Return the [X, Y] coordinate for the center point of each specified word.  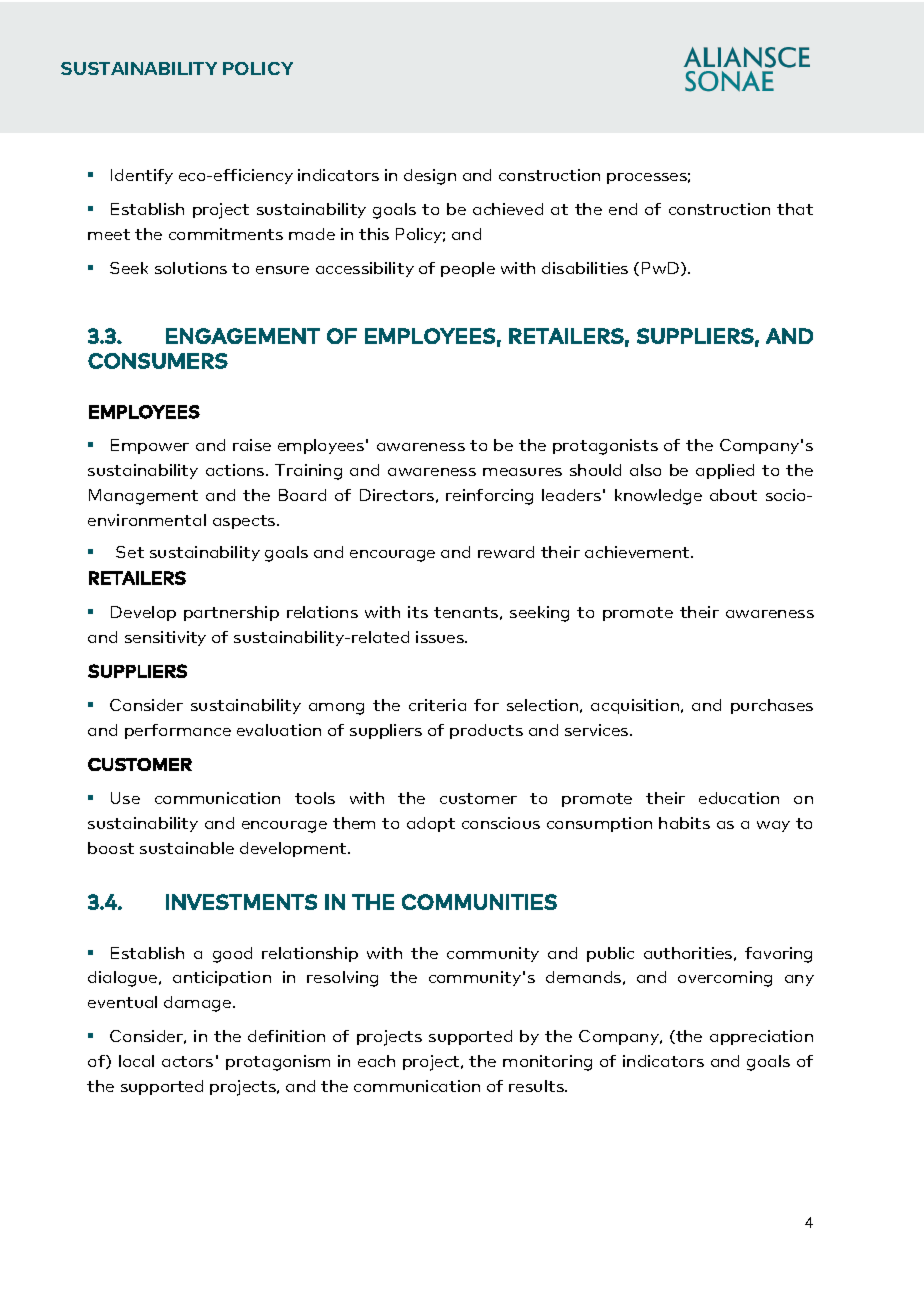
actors [187, 1061]
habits [684, 823]
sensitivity [165, 638]
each [376, 1061]
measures [522, 472]
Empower [150, 446]
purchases [772, 706]
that [795, 209]
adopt [431, 824]
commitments [226, 234]
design [430, 177]
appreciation [761, 1037]
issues [441, 637]
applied [725, 471]
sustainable [187, 848]
